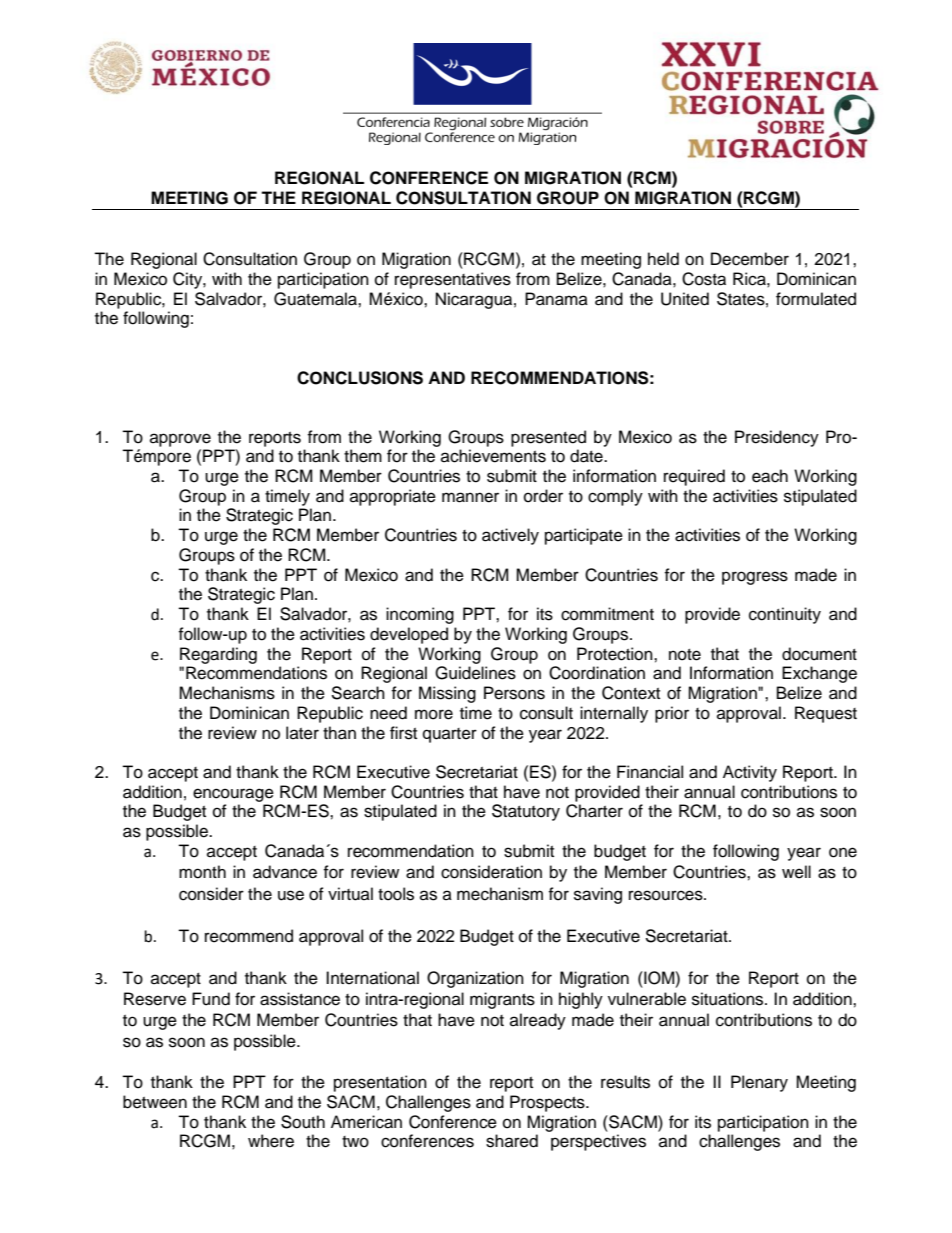 This screenshot has height=1233, width=952. What do you see at coordinates (750, 259) in the screenshot?
I see `December` at bounding box center [750, 259].
